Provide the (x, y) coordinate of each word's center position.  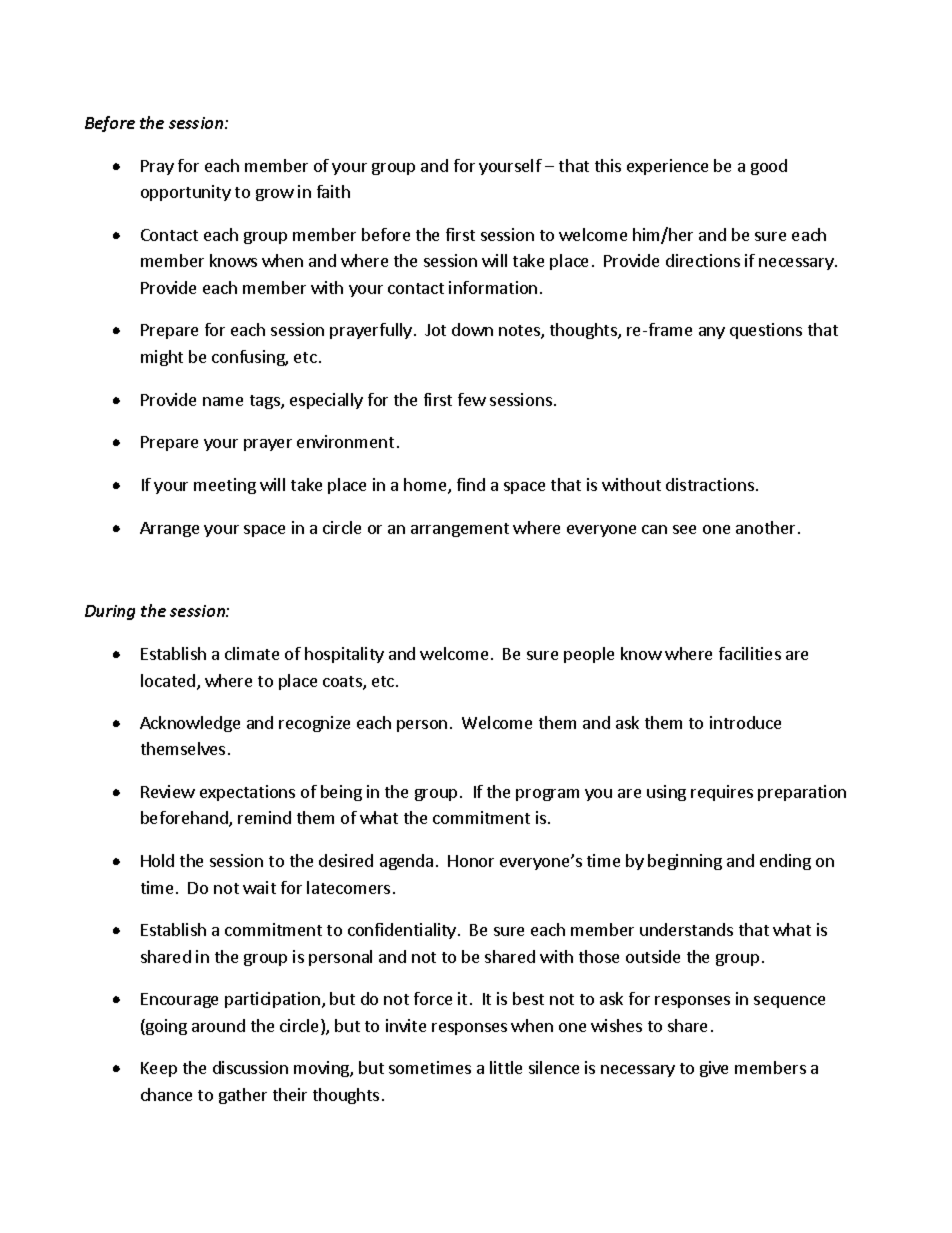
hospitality (344, 655)
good (769, 167)
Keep (159, 1069)
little (506, 1067)
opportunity (186, 193)
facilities (750, 653)
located (169, 682)
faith (333, 191)
